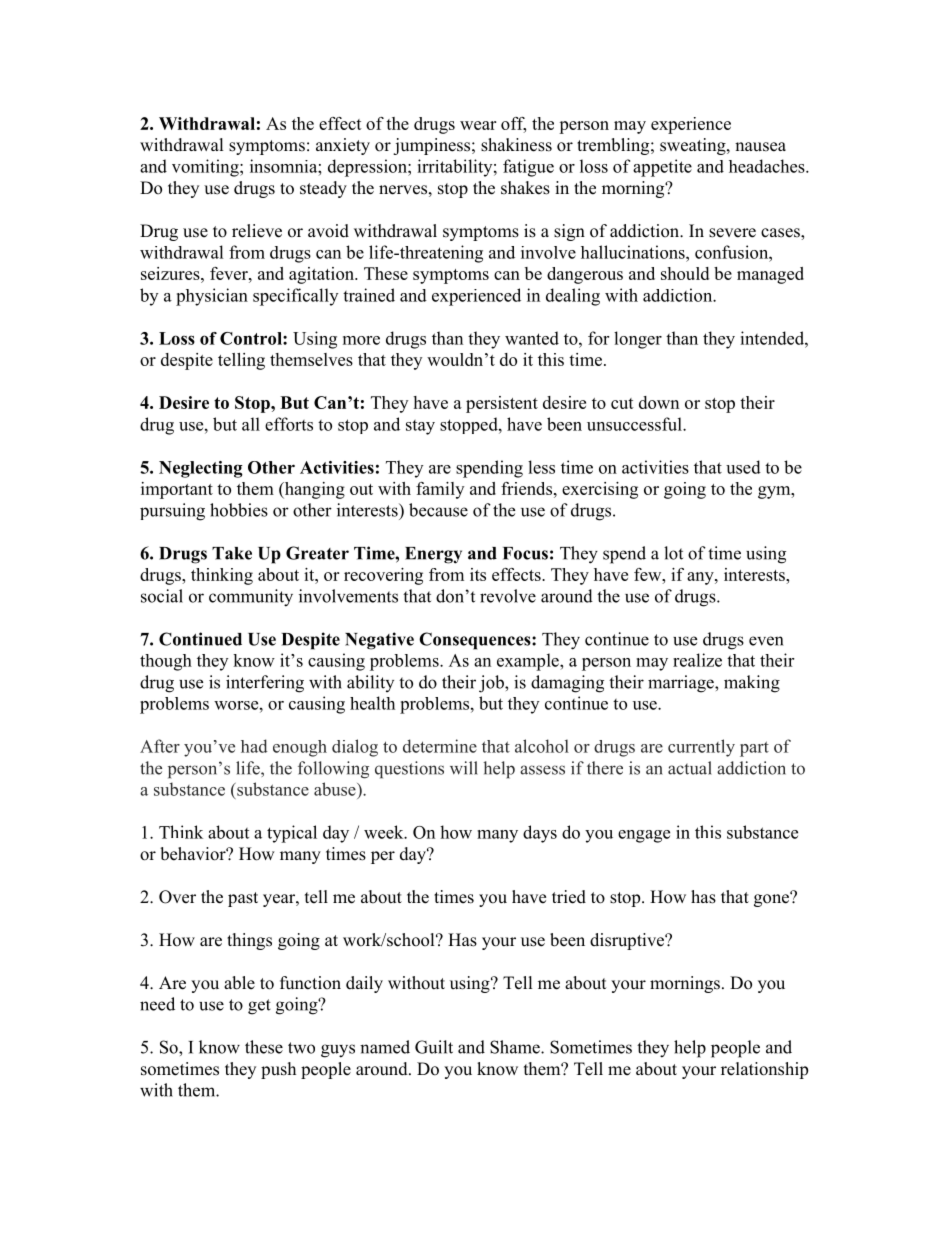 Image resolution: width=952 pixels, height=1233 pixels. Describe the element at coordinates (259, 1007) in the screenshot. I see `get` at that location.
